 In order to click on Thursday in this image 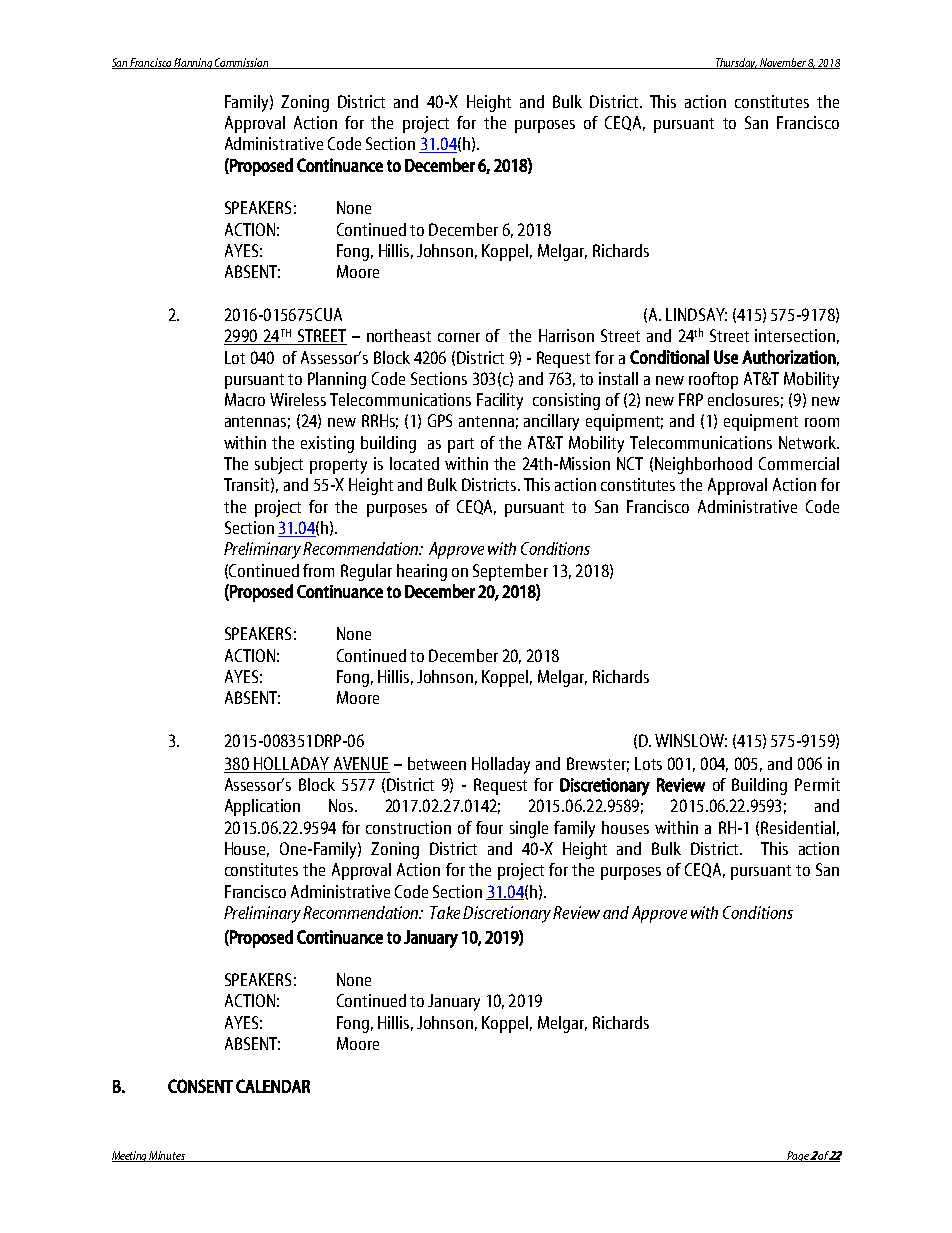, I will do `click(736, 63)`.
